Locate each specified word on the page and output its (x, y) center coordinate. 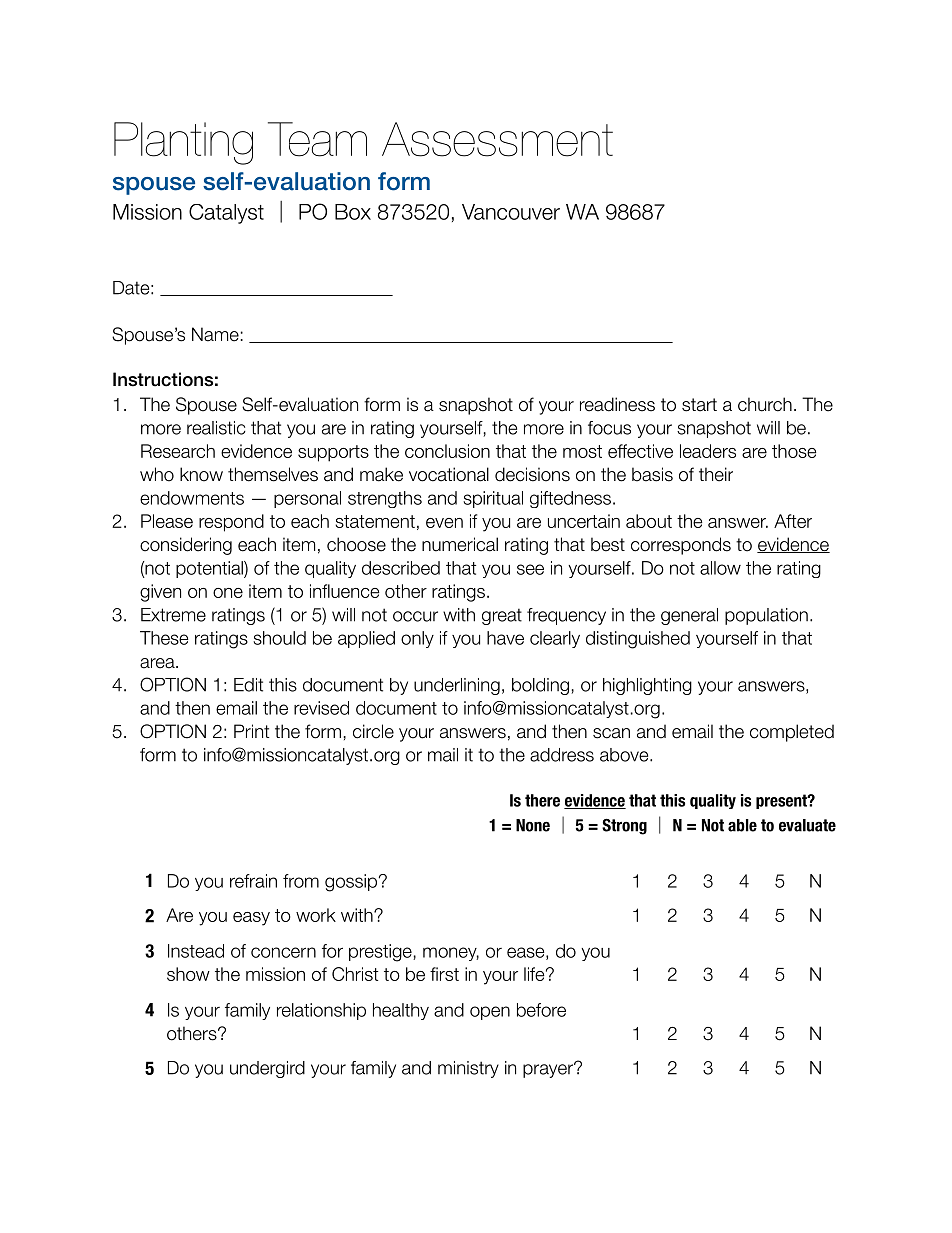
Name (215, 334)
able (742, 825)
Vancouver (511, 212)
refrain (253, 881)
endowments (192, 498)
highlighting (647, 686)
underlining (457, 686)
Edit (248, 685)
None (533, 825)
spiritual (493, 499)
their (716, 474)
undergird (267, 1069)
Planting (183, 143)
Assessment (497, 139)
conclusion (447, 451)
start (699, 405)
